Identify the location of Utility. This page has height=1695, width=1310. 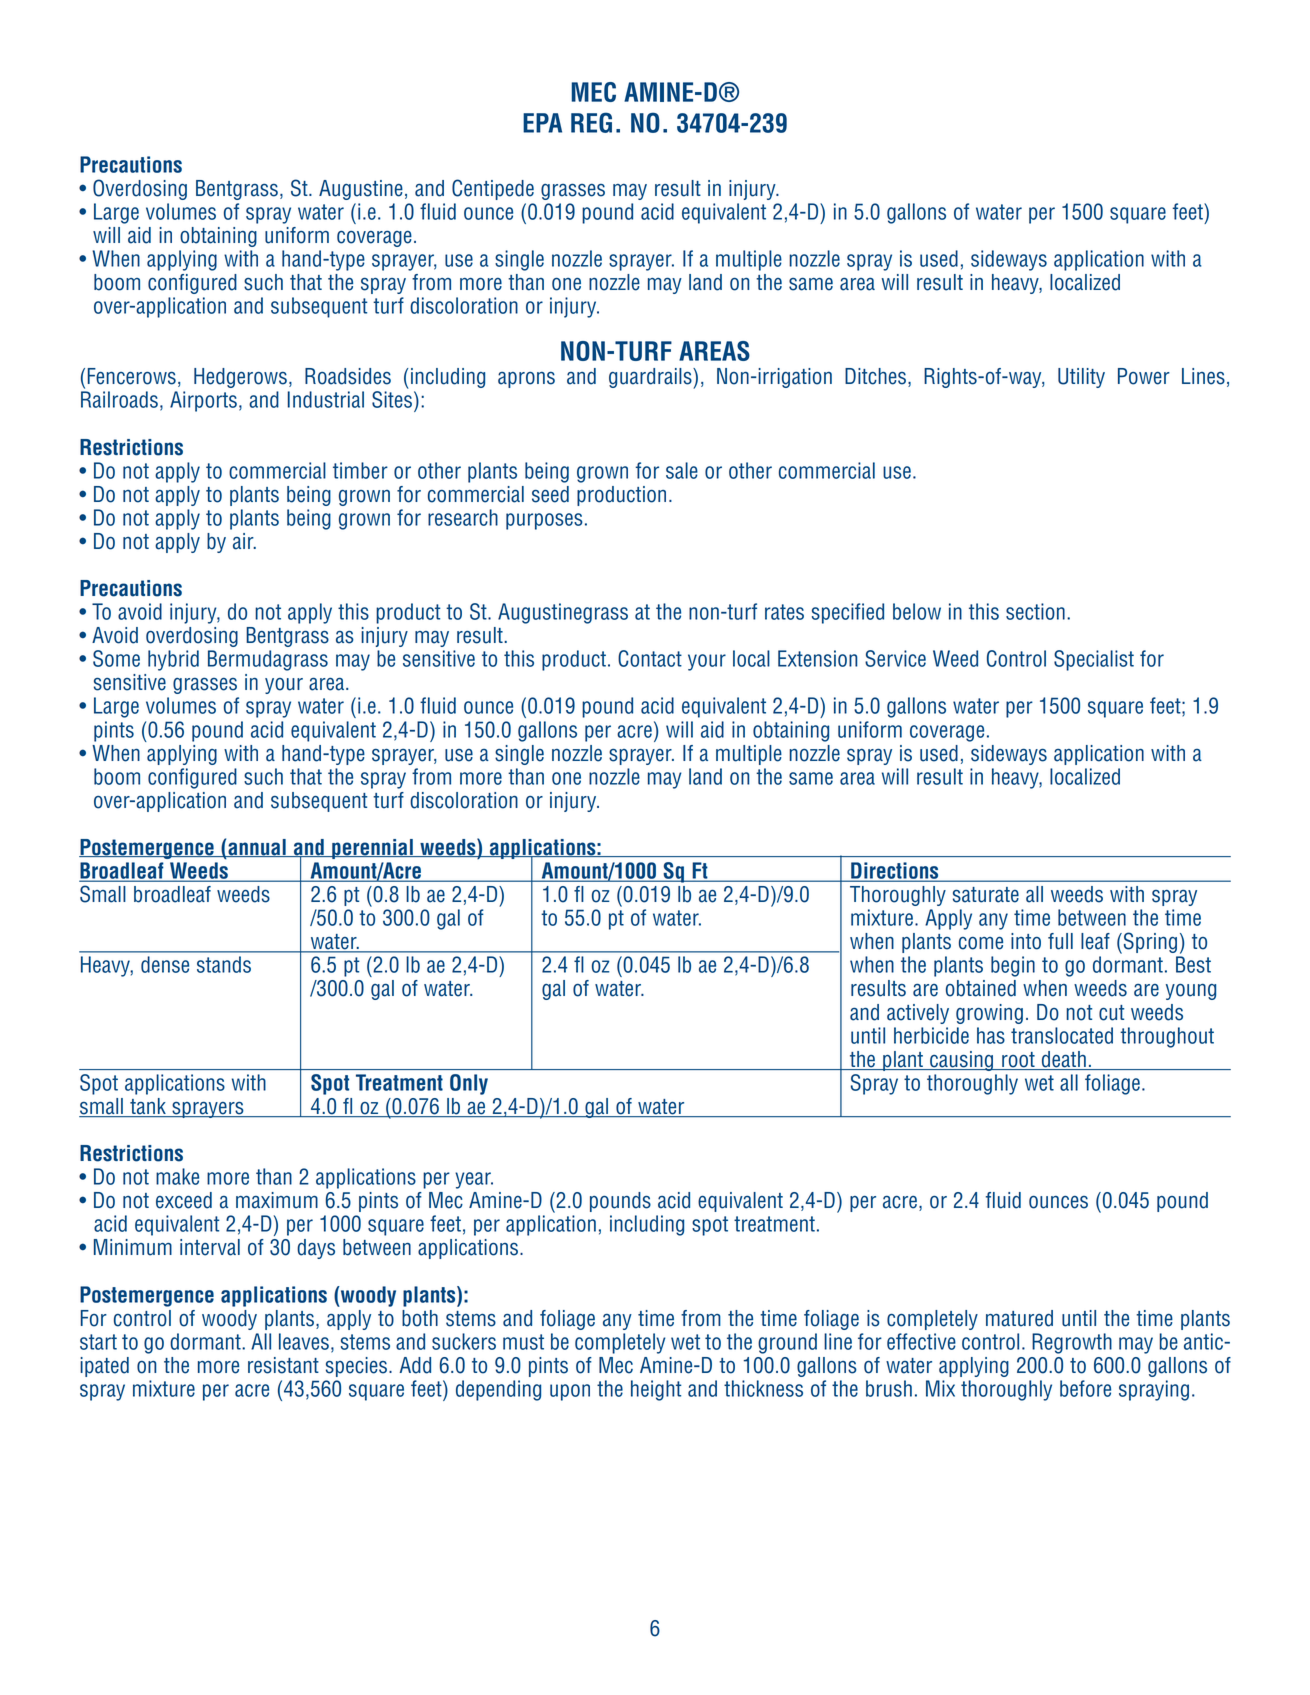
(1081, 378).
